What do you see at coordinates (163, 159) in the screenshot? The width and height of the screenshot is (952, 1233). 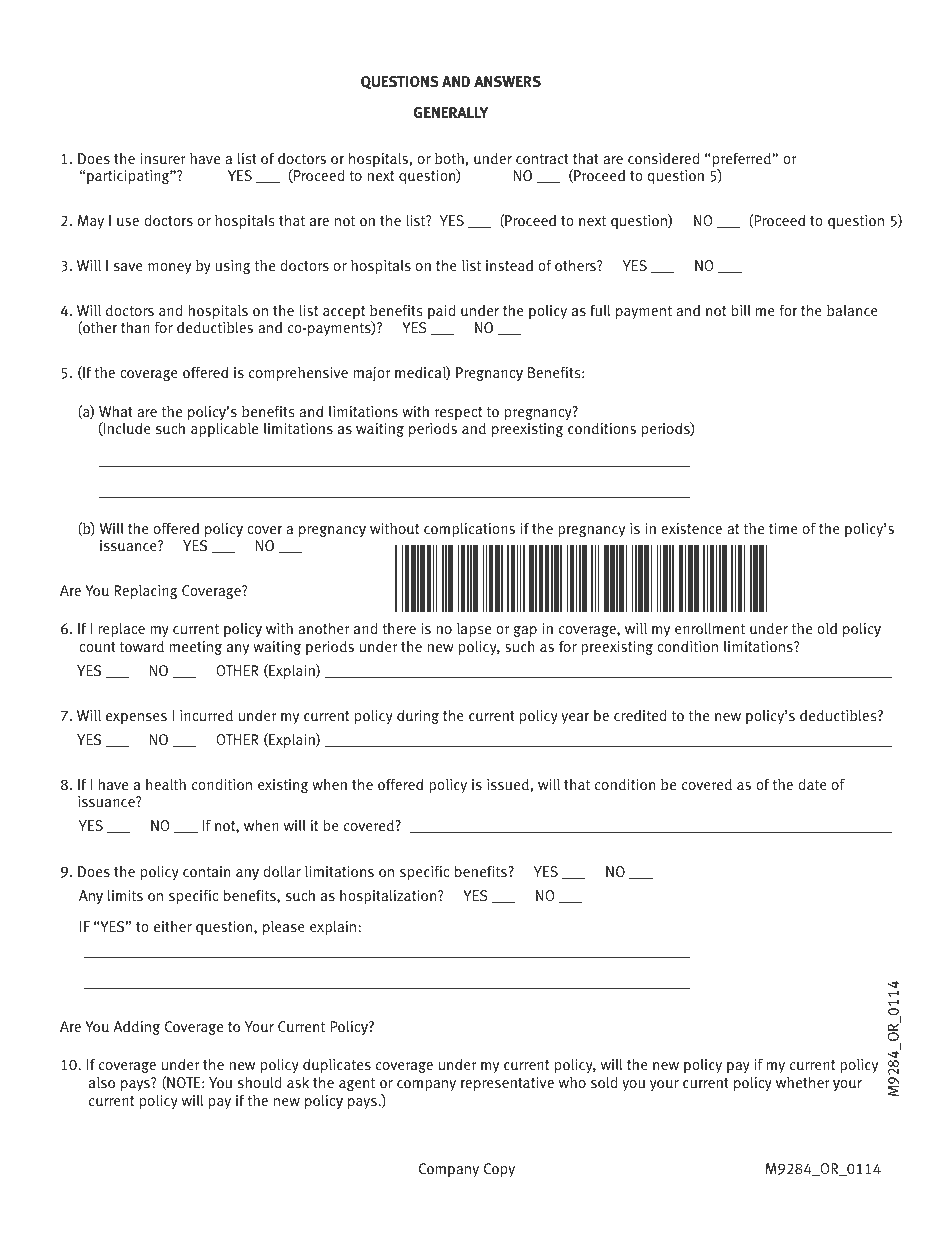 I see `insurer` at bounding box center [163, 159].
